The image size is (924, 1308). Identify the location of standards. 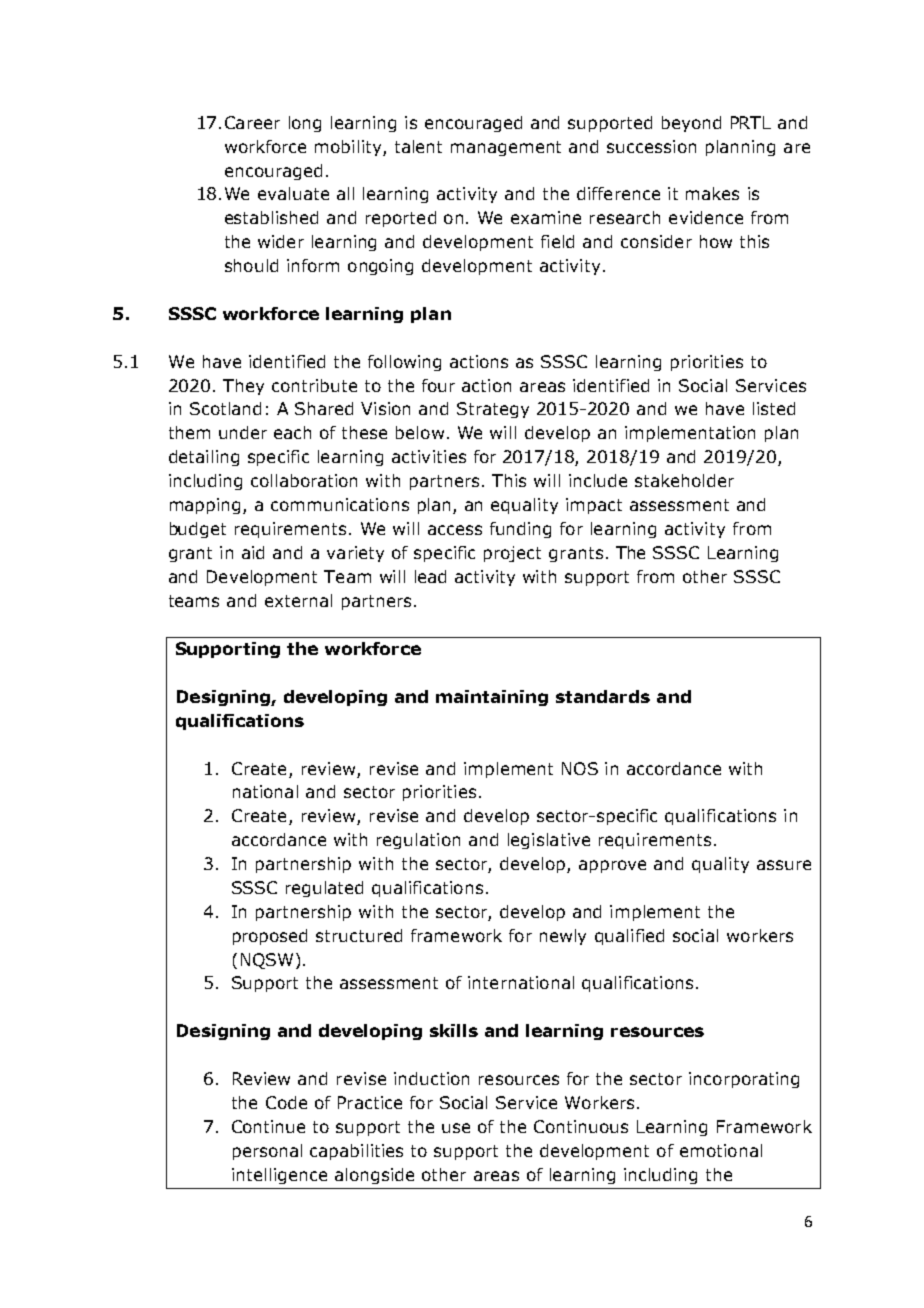
(603, 696).
